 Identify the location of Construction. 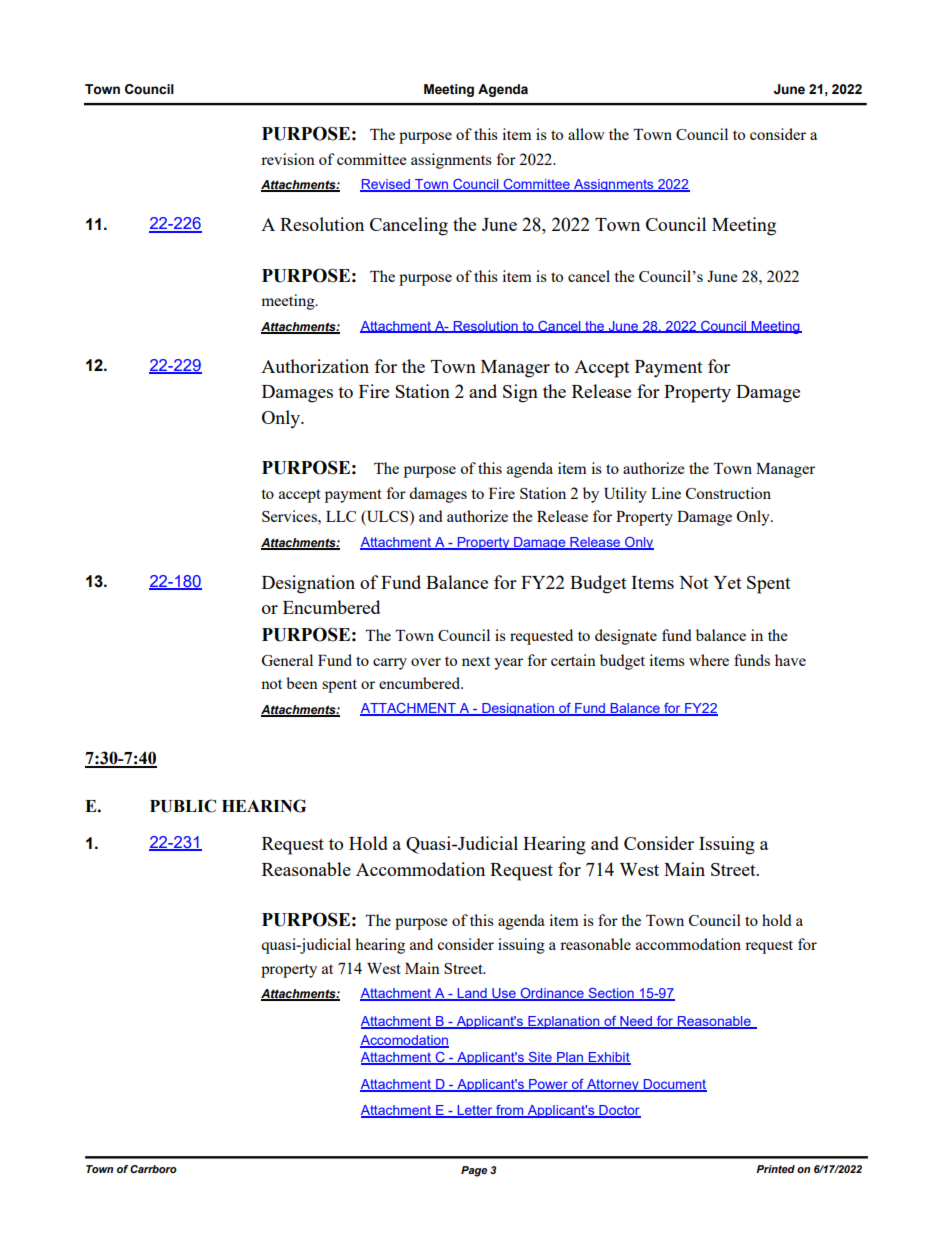
(728, 493).
